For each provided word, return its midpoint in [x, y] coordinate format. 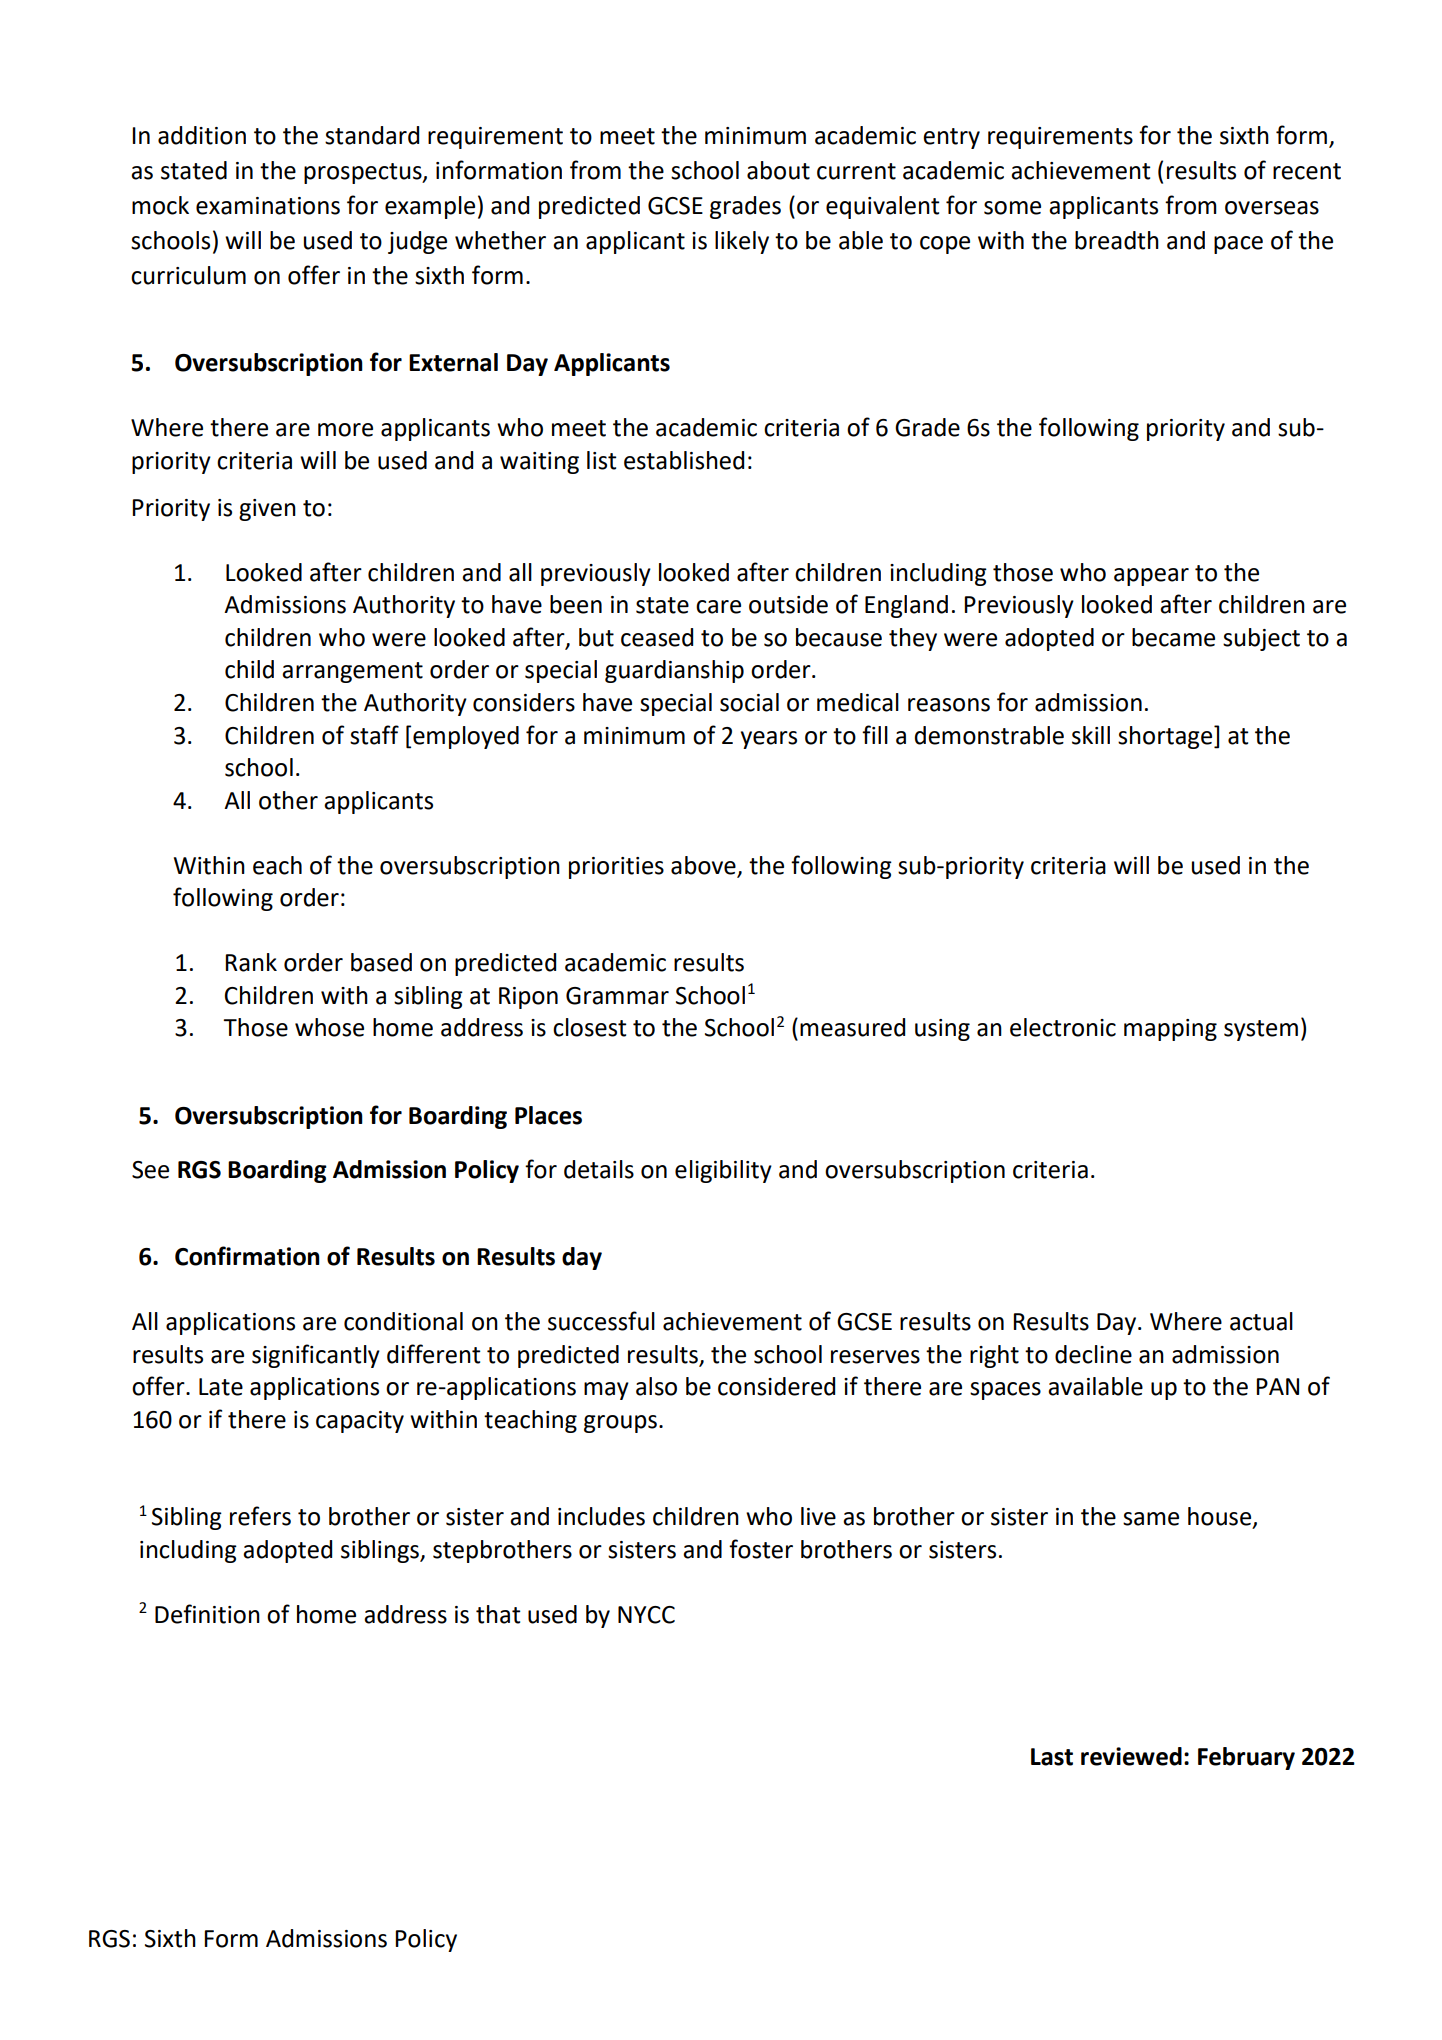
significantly [316, 1356]
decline [1093, 1354]
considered [776, 1386]
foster [761, 1549]
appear [1151, 577]
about [778, 170]
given [267, 510]
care [718, 607]
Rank [251, 962]
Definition [207, 1614]
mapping [1170, 1030]
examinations [268, 206]
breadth [1117, 240]
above [704, 866]
